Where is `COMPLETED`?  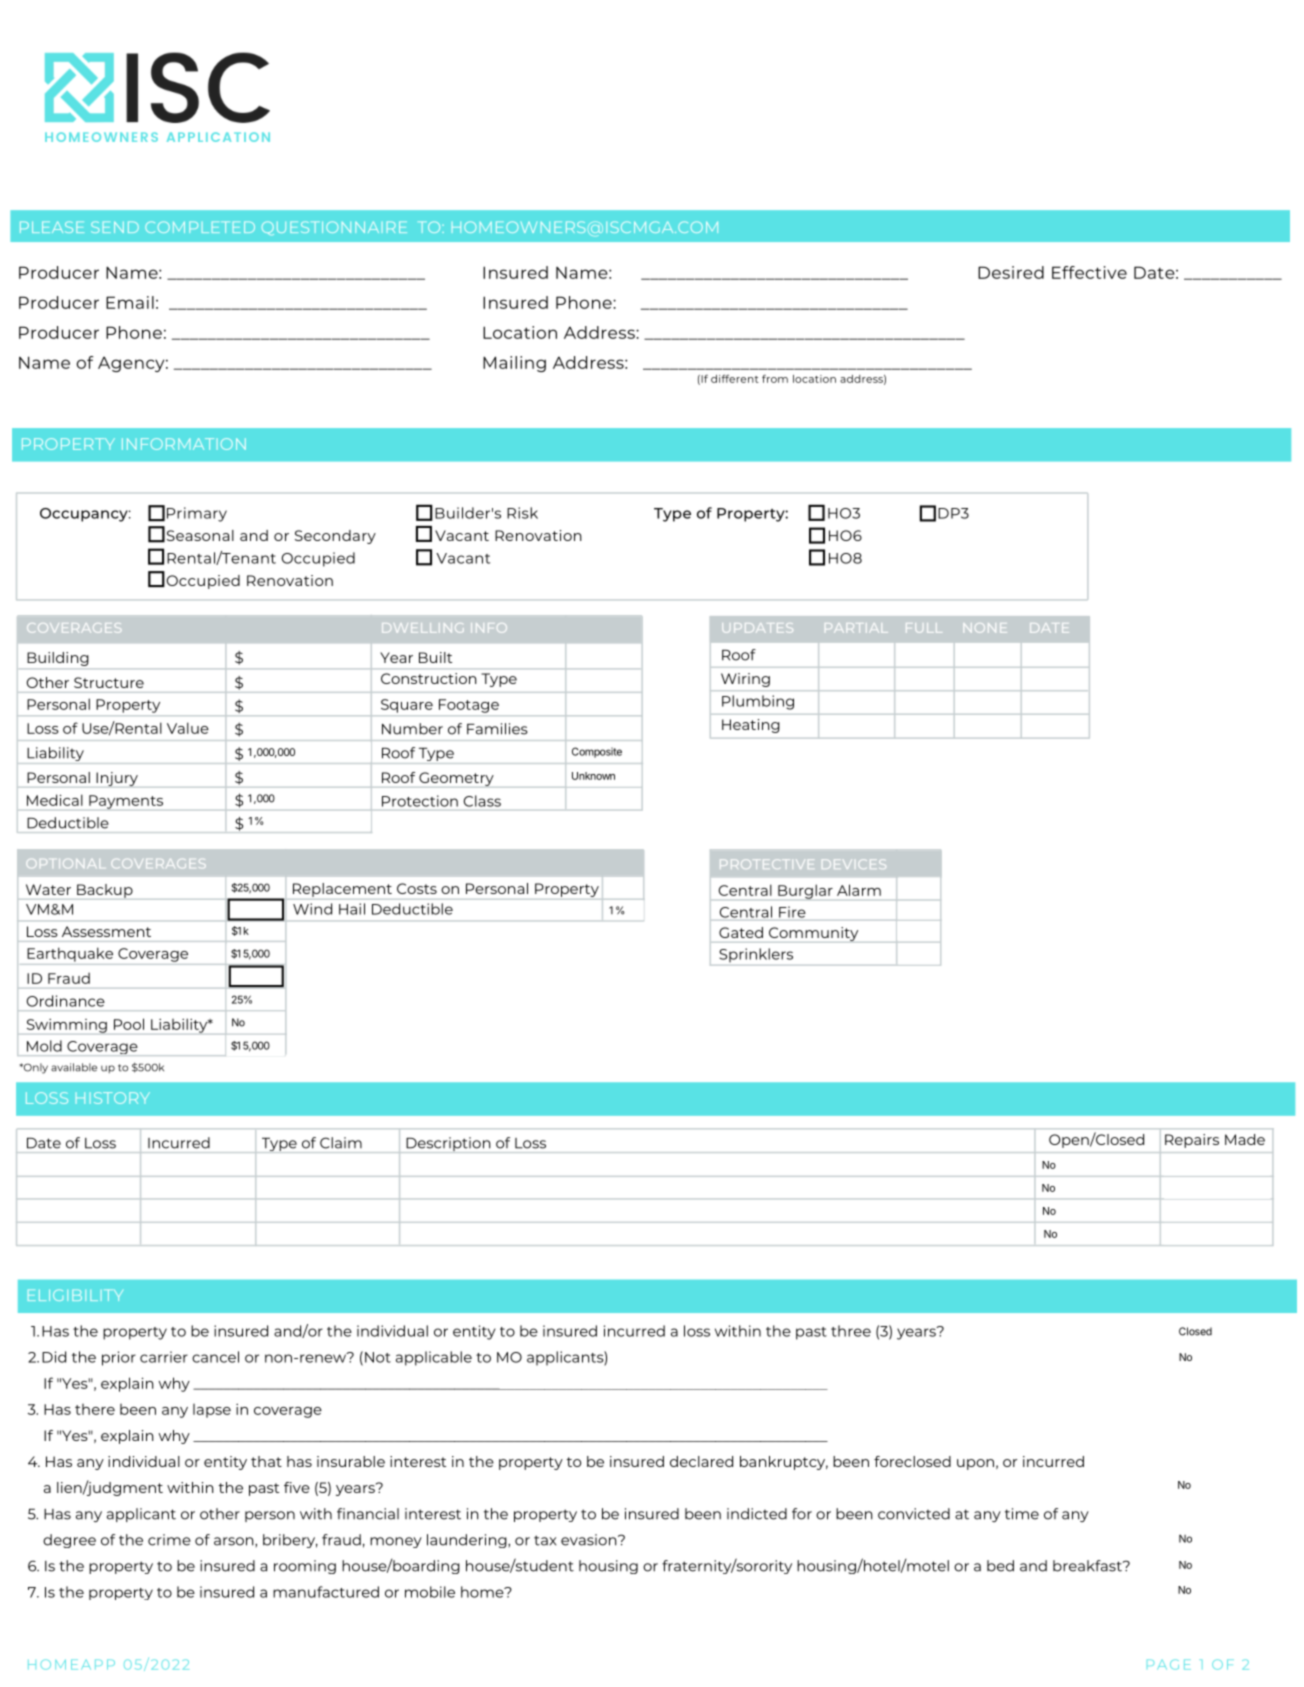 COMPLETED is located at coordinates (200, 227).
